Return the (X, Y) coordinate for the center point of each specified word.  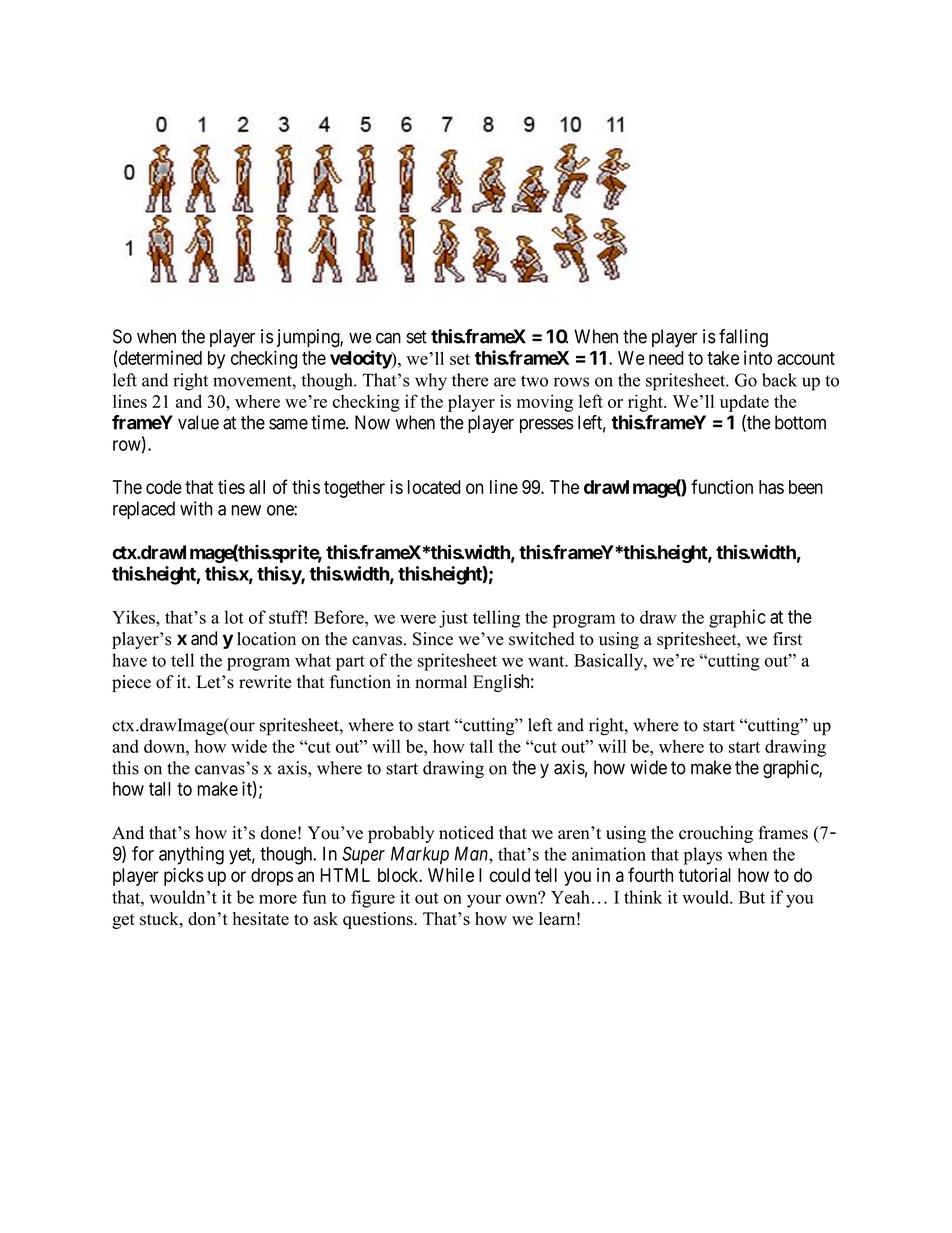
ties (231, 487)
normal (441, 682)
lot (234, 617)
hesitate (261, 919)
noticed (466, 833)
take (723, 358)
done (278, 833)
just (453, 619)
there (470, 380)
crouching (716, 834)
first (787, 639)
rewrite (265, 682)
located (434, 487)
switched (542, 639)
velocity (361, 359)
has (771, 487)
